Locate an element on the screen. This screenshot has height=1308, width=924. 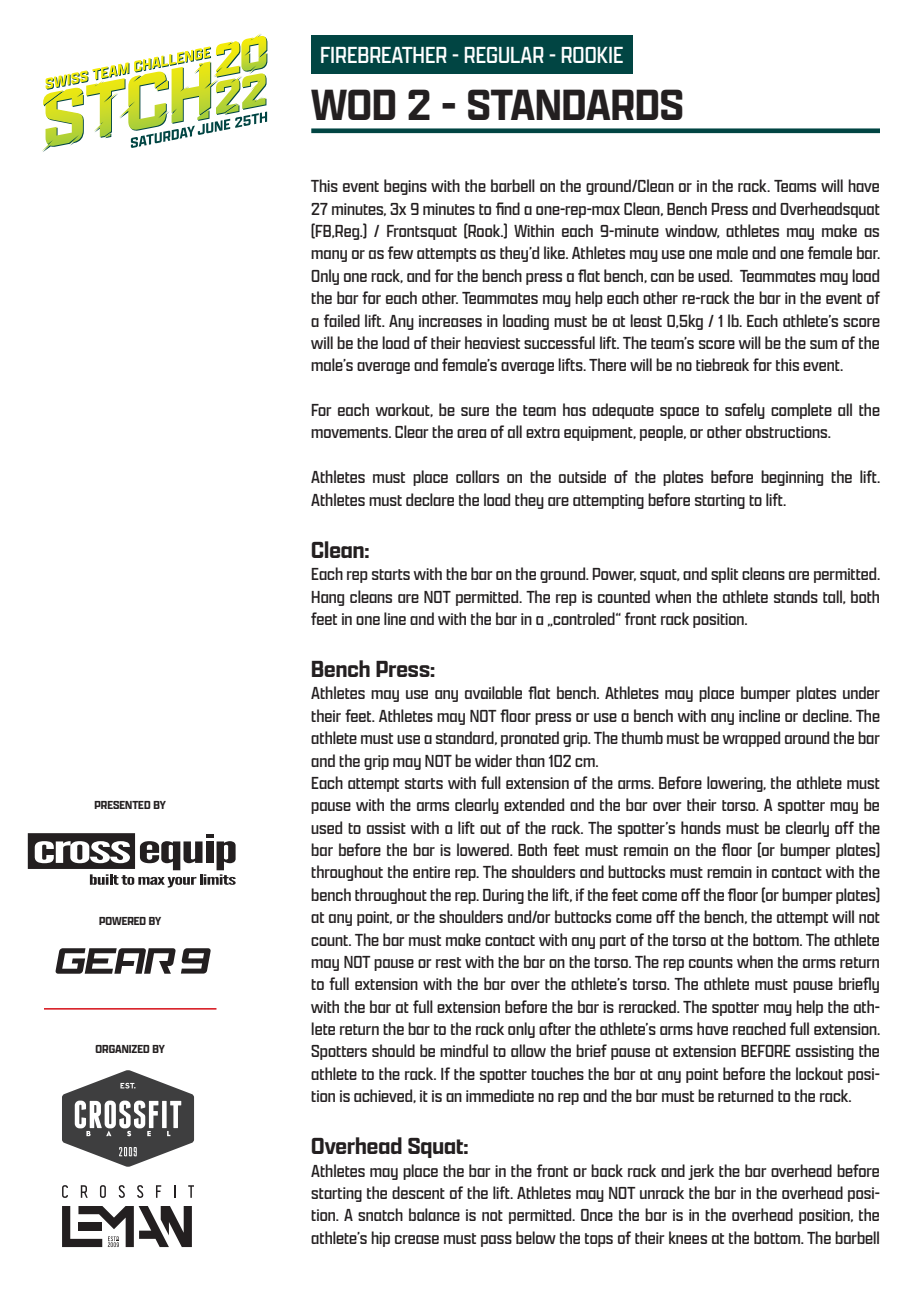
lowering is located at coordinates (736, 784).
